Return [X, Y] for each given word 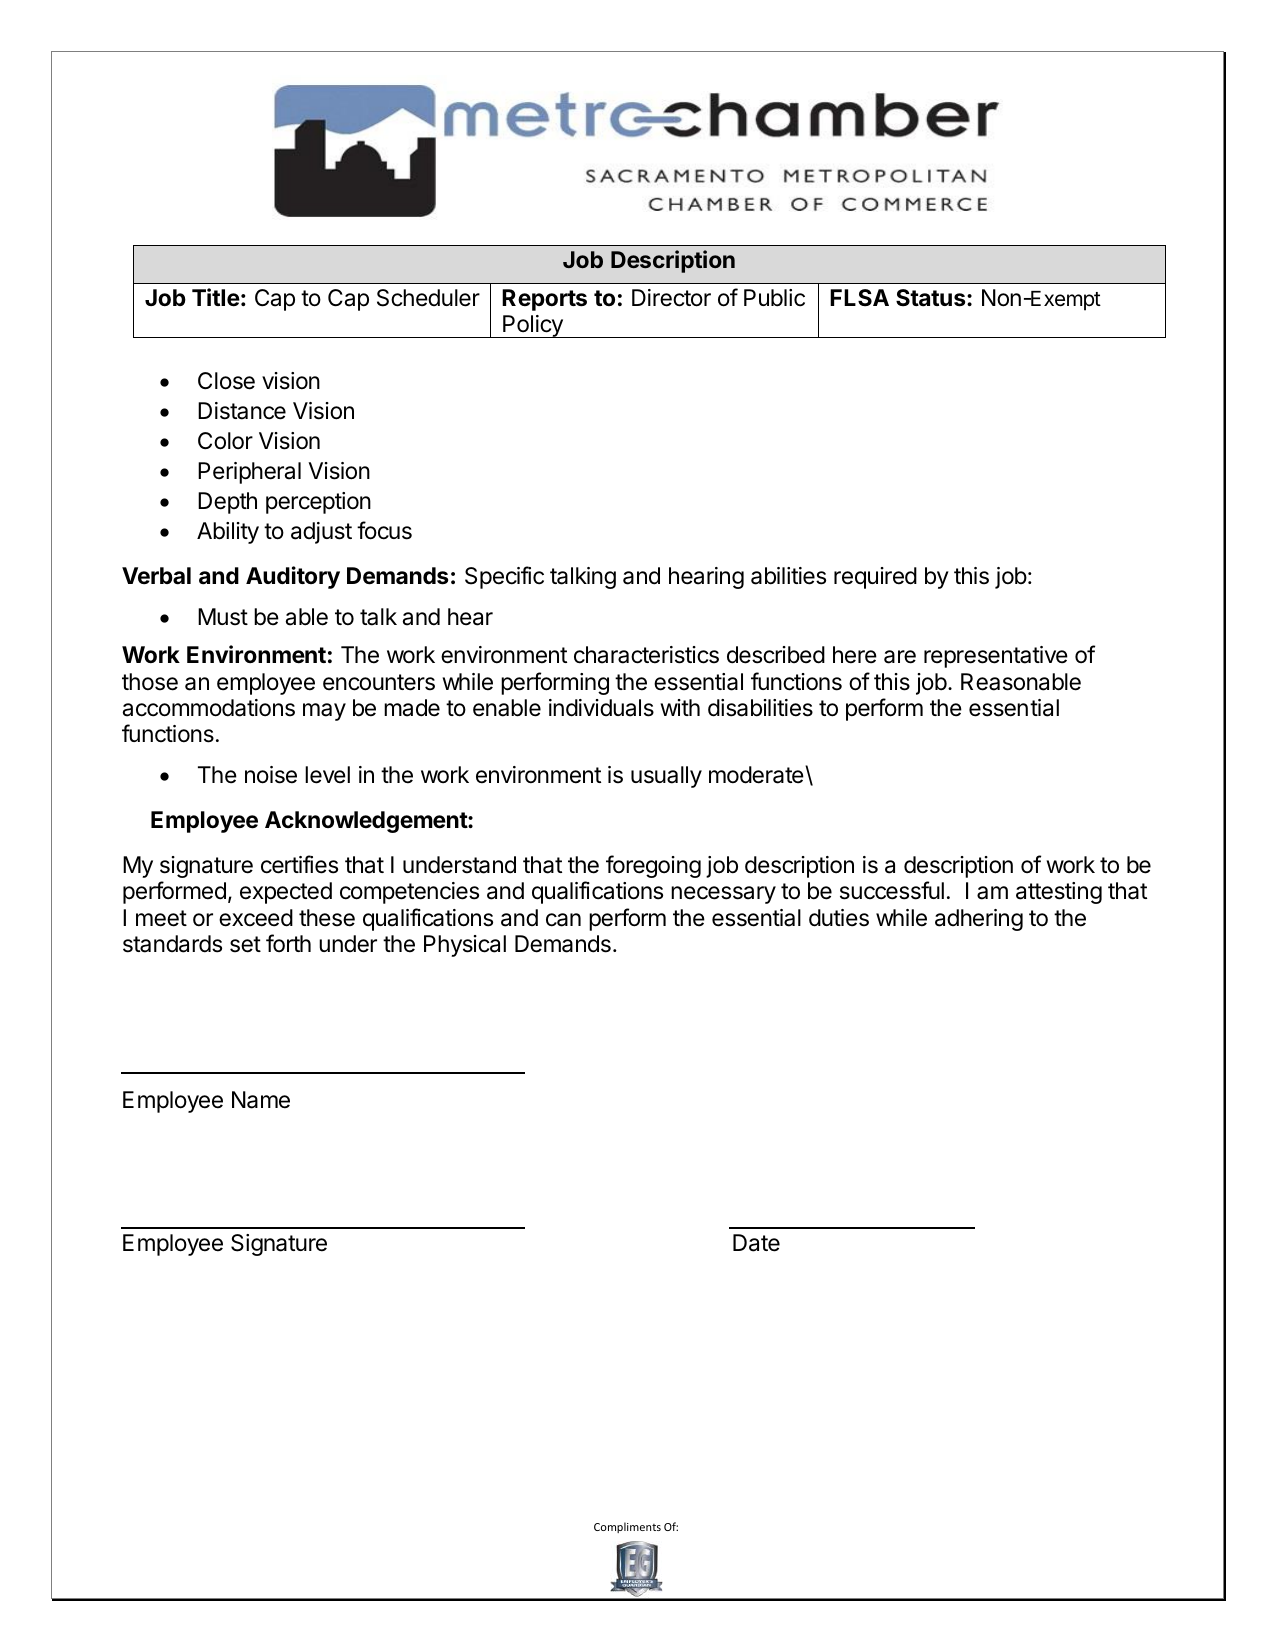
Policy [533, 326]
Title [216, 297]
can [563, 920]
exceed [256, 918]
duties [839, 918]
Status [932, 298]
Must [223, 617]
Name [261, 1100]
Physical [465, 946]
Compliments [627, 1527]
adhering [979, 920]
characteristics [646, 655]
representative [996, 657]
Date [756, 1243]
